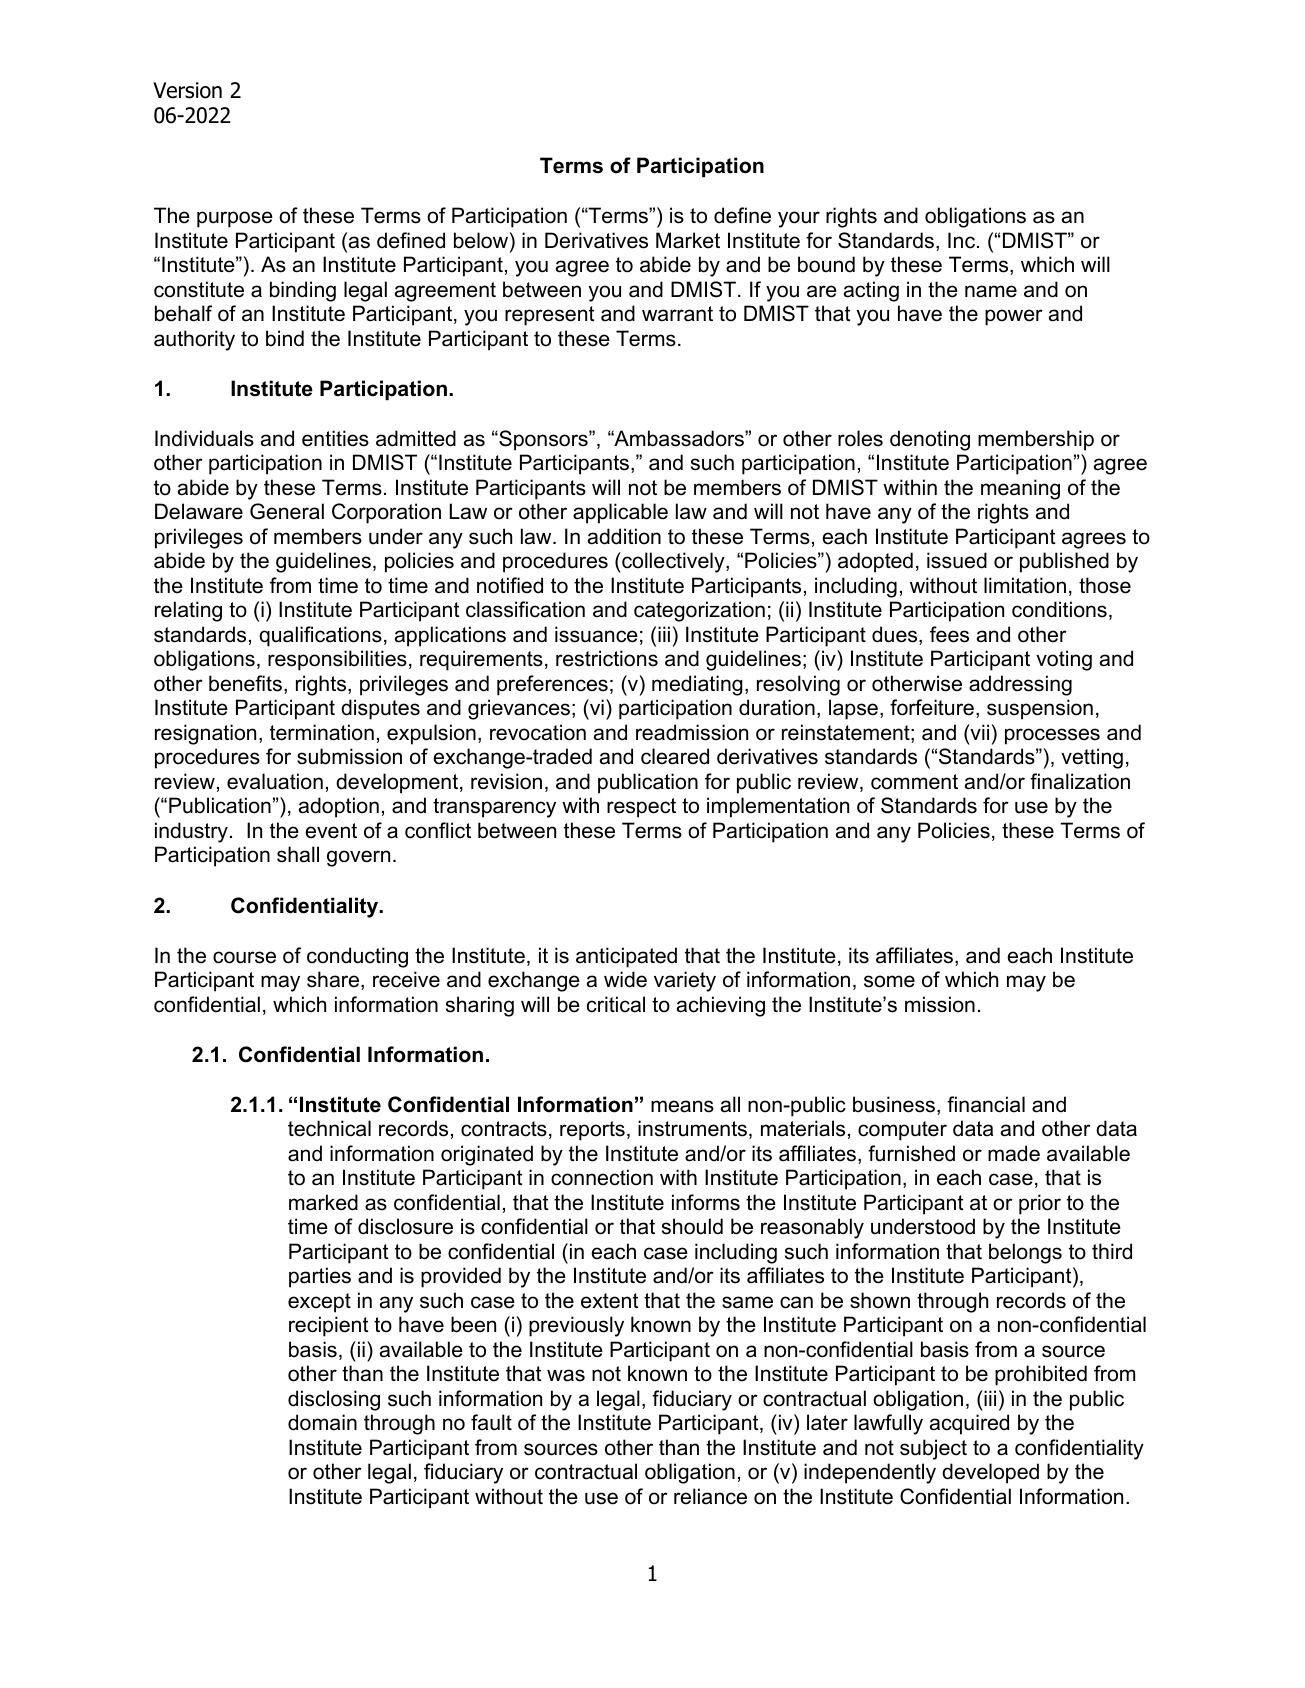 The height and width of the document is (1688, 1305). What do you see at coordinates (991, 291) in the document?
I see `name` at bounding box center [991, 291].
